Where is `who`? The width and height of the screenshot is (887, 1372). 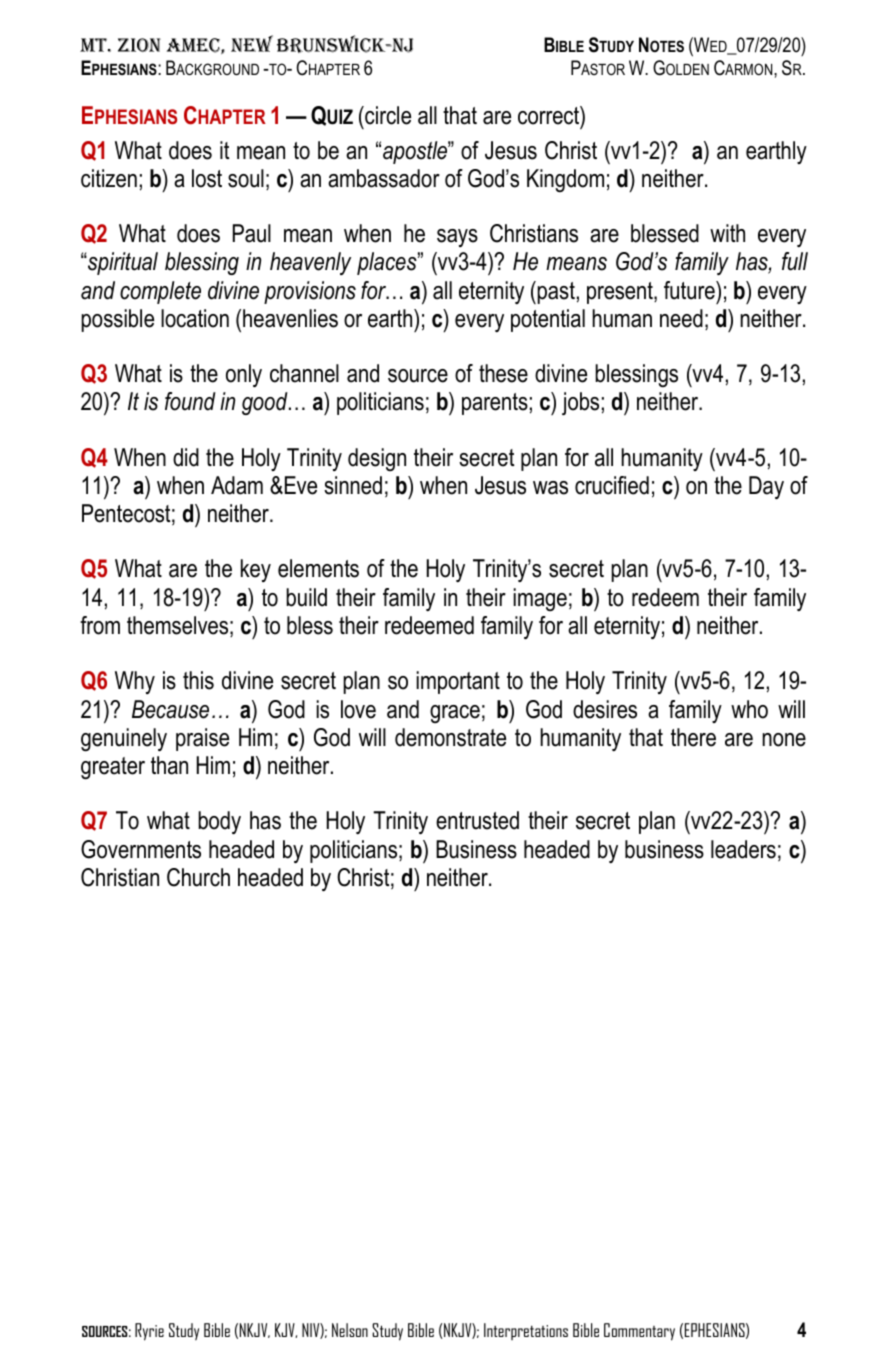
who is located at coordinates (749, 709).
